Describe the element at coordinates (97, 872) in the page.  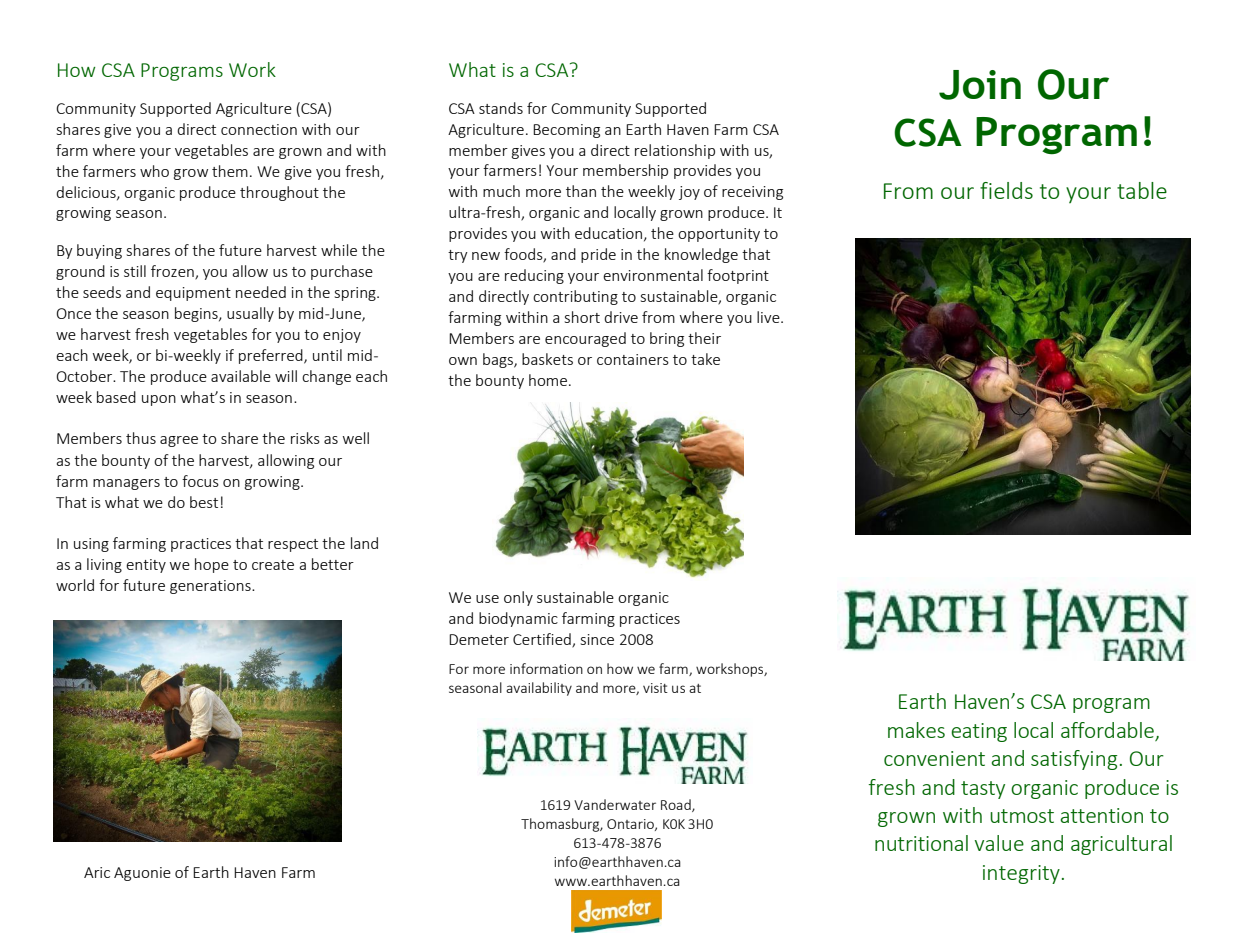
I see `Aric` at that location.
